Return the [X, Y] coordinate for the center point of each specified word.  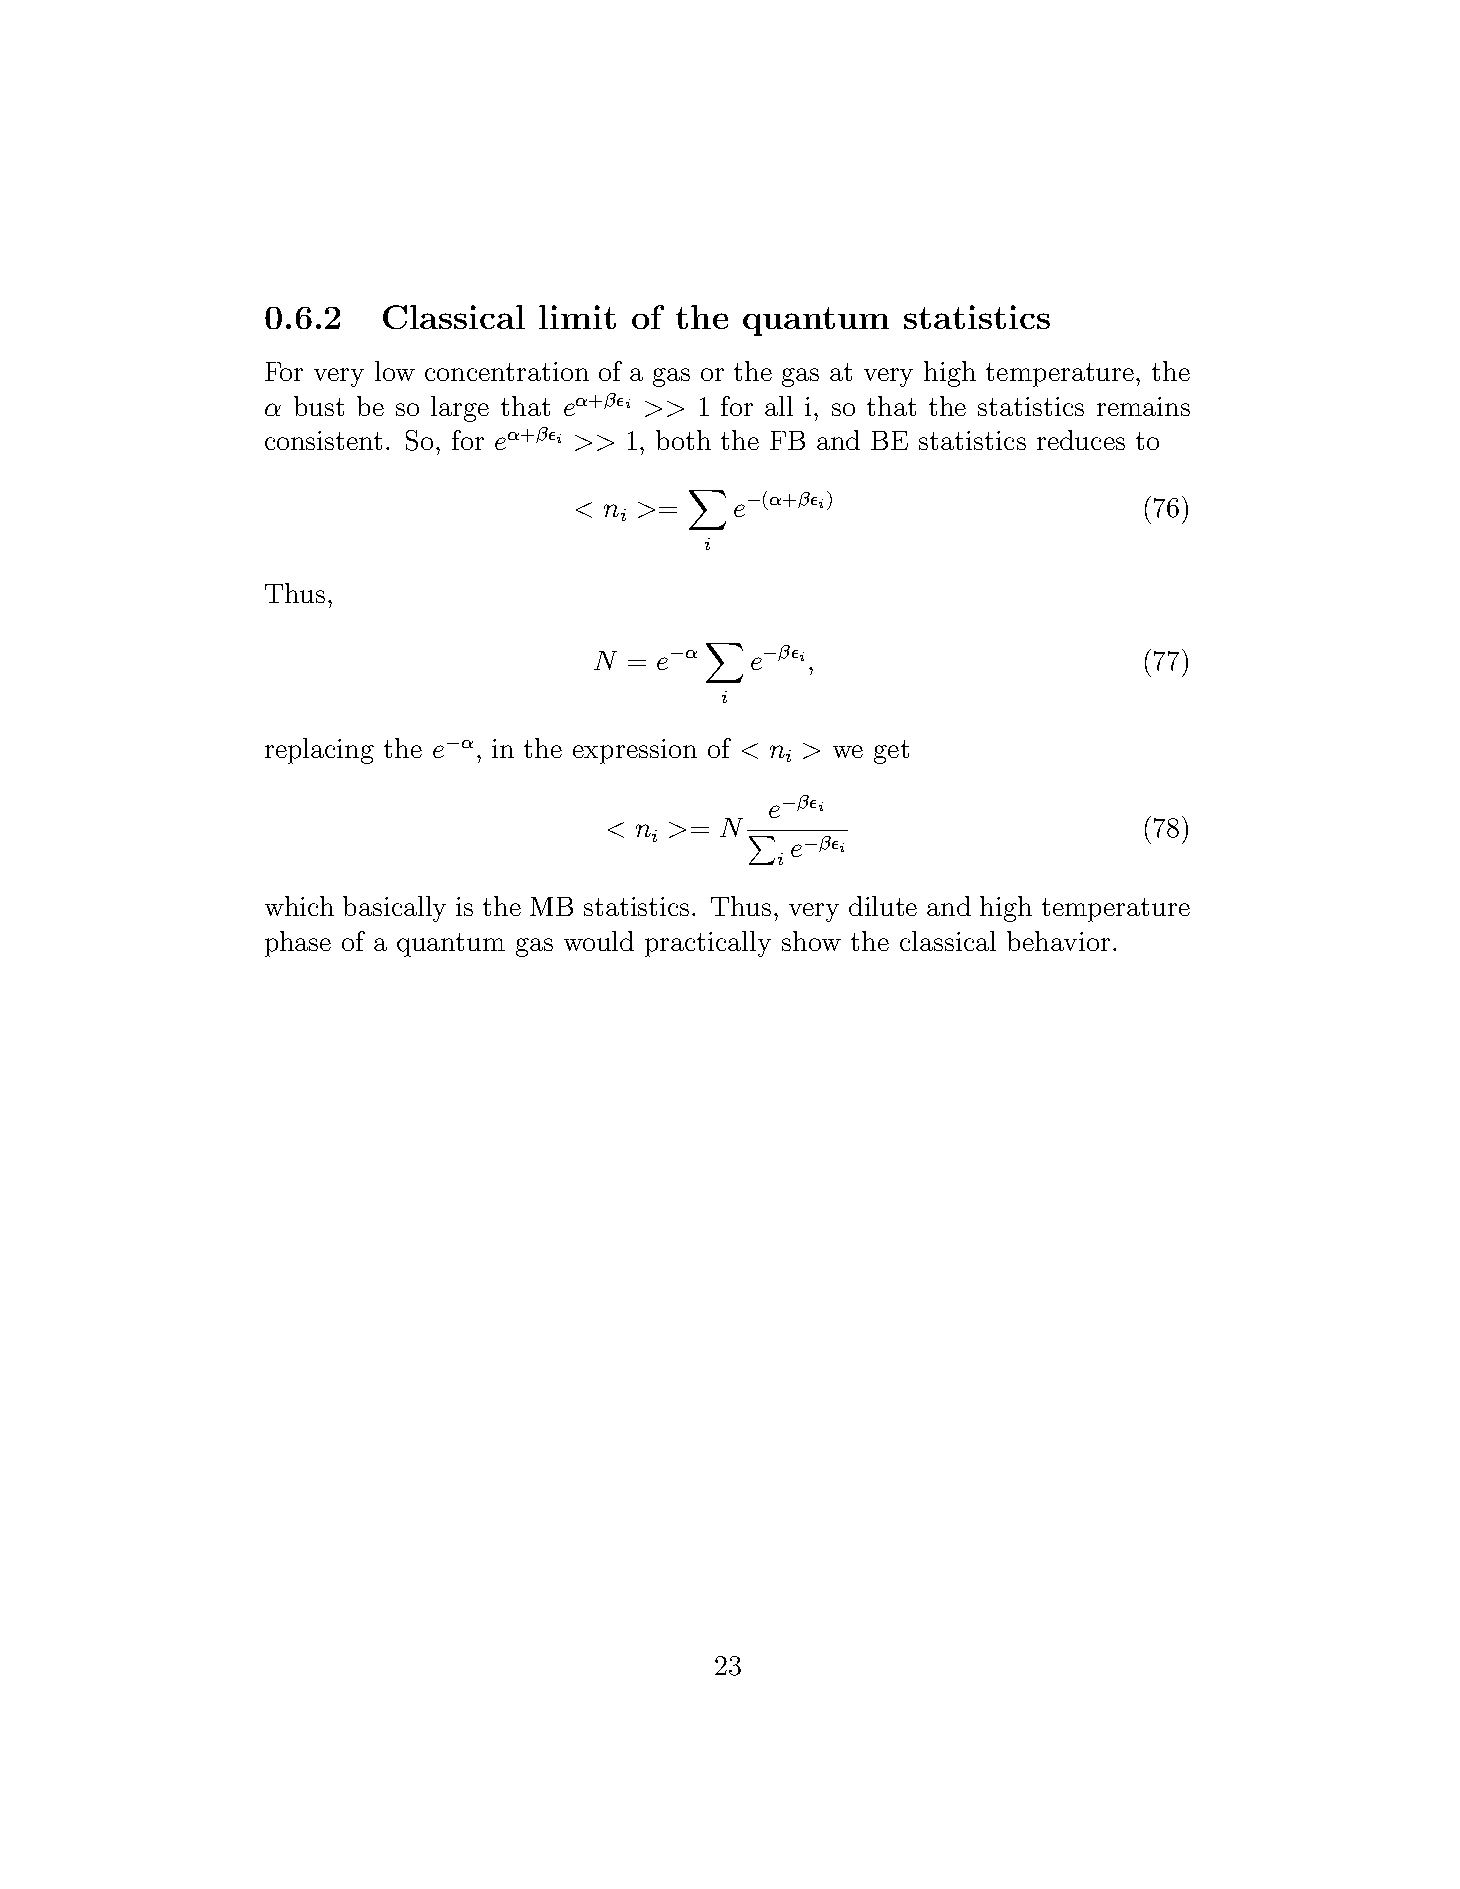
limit [577, 317]
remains [1143, 406]
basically [394, 909]
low [395, 371]
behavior [1058, 941]
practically [708, 944]
